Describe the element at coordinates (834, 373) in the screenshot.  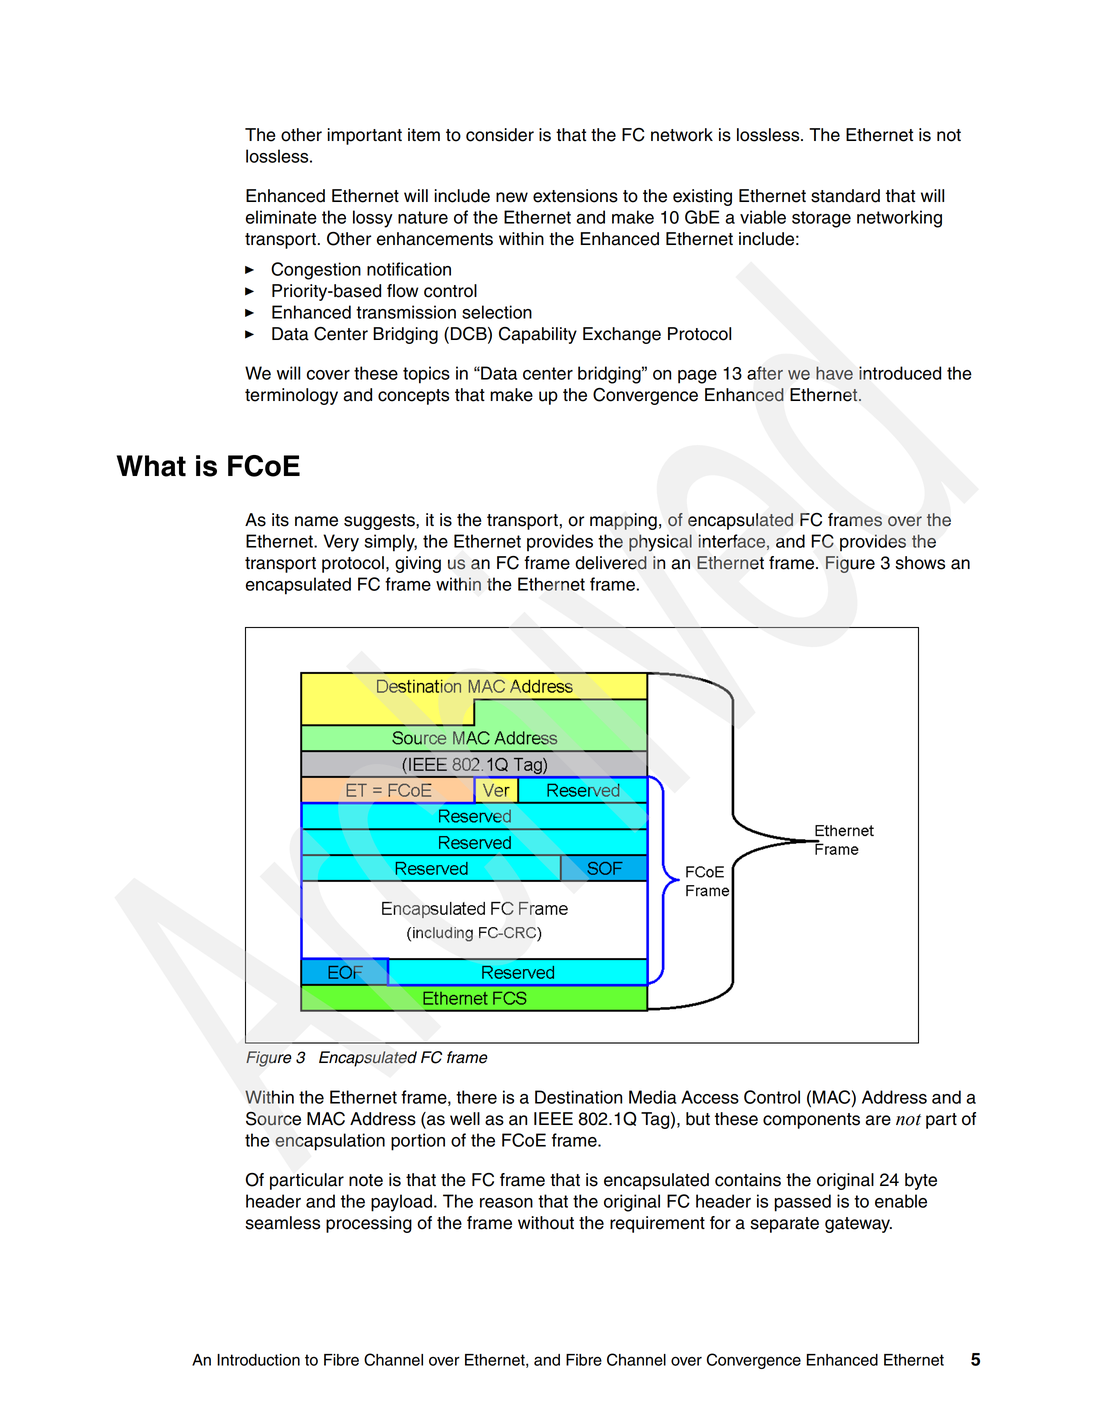
I see `have` at that location.
